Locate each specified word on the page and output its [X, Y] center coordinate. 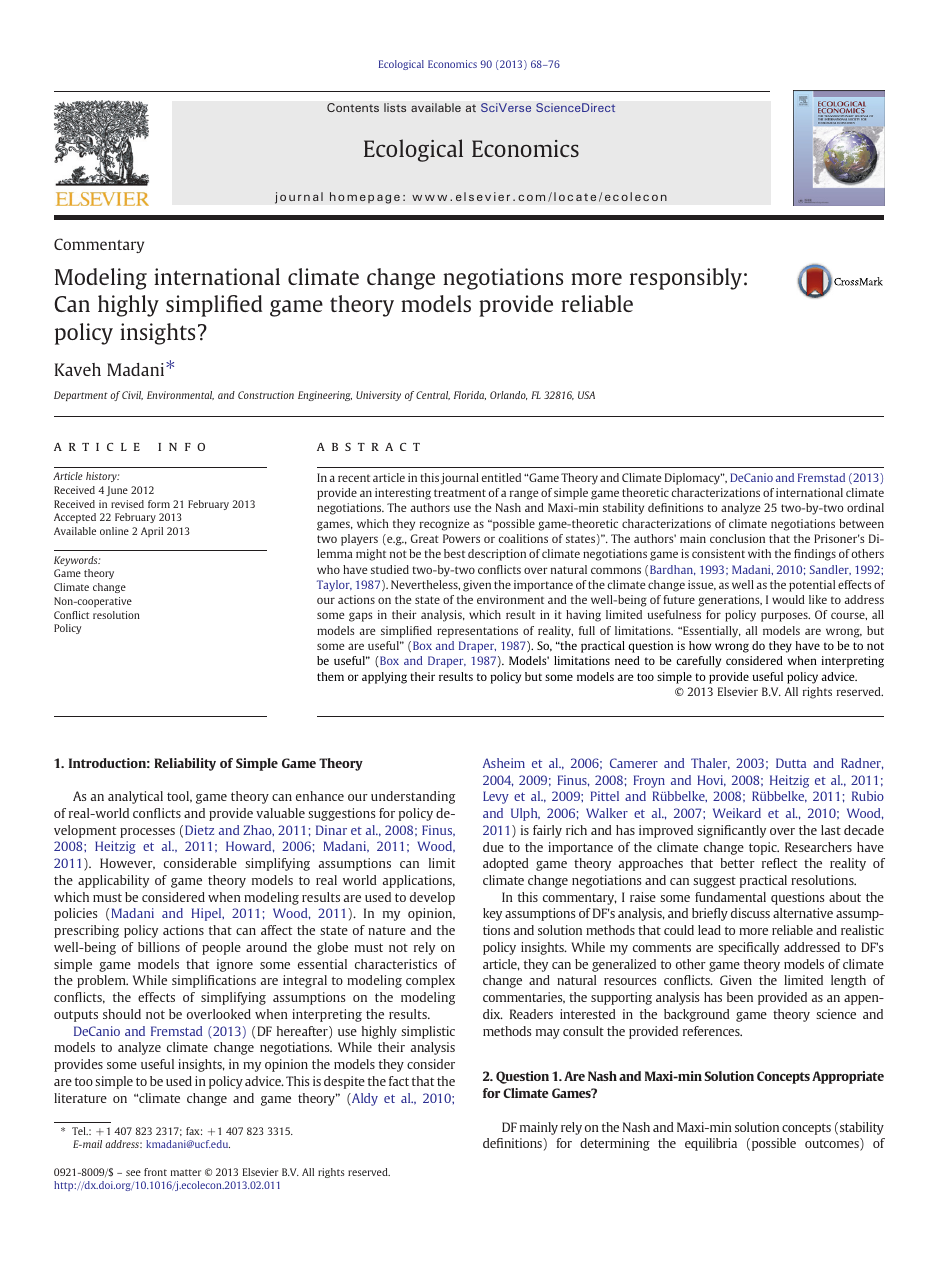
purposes [785, 617]
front [155, 1172]
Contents [353, 107]
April [152, 532]
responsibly [686, 279]
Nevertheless [425, 585]
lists [395, 107]
